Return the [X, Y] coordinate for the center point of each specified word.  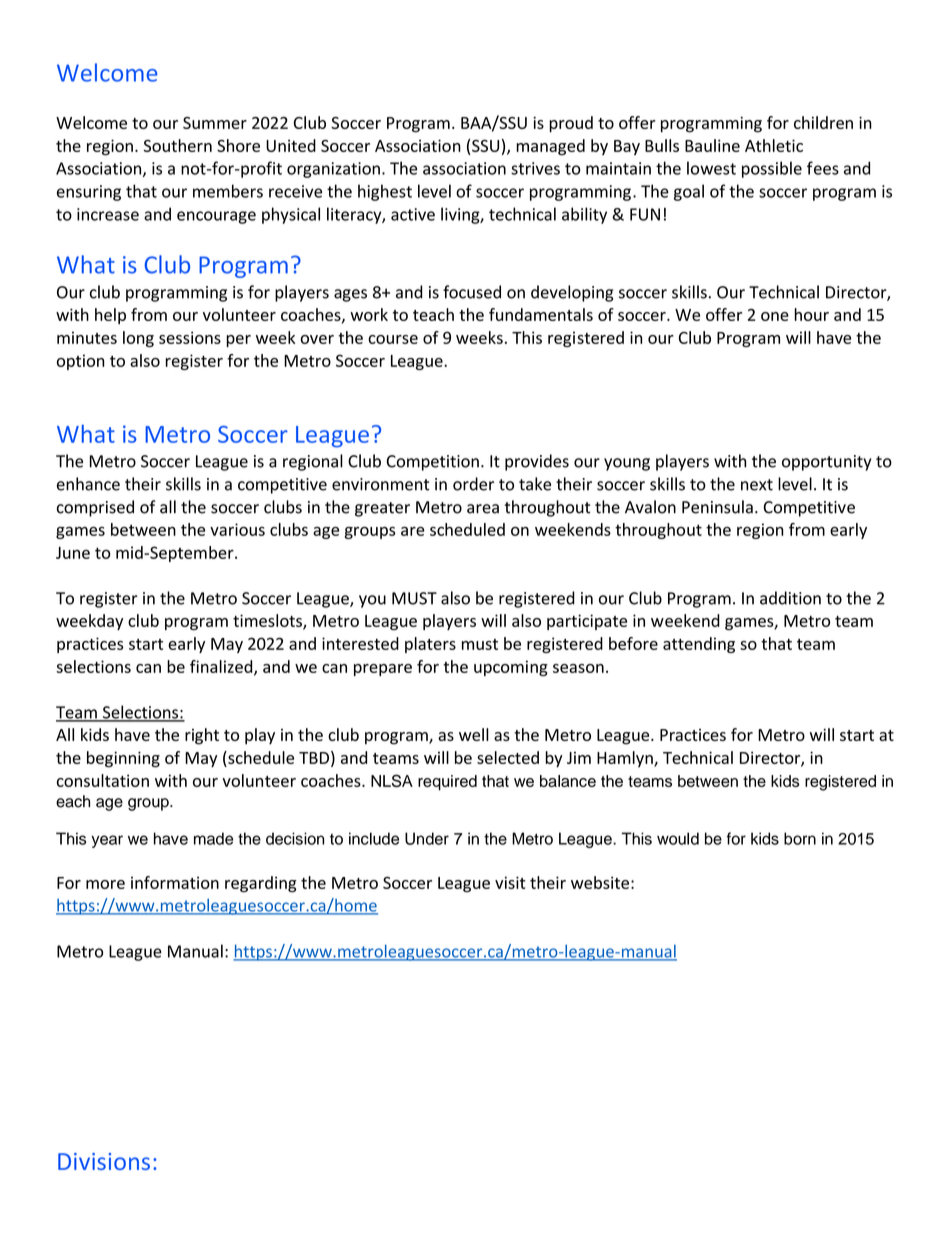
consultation [103, 780]
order [473, 484]
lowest [711, 168]
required [447, 783]
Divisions [104, 1161]
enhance [88, 484]
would [678, 838]
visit [510, 882]
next [757, 485]
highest [385, 192]
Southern [178, 145]
